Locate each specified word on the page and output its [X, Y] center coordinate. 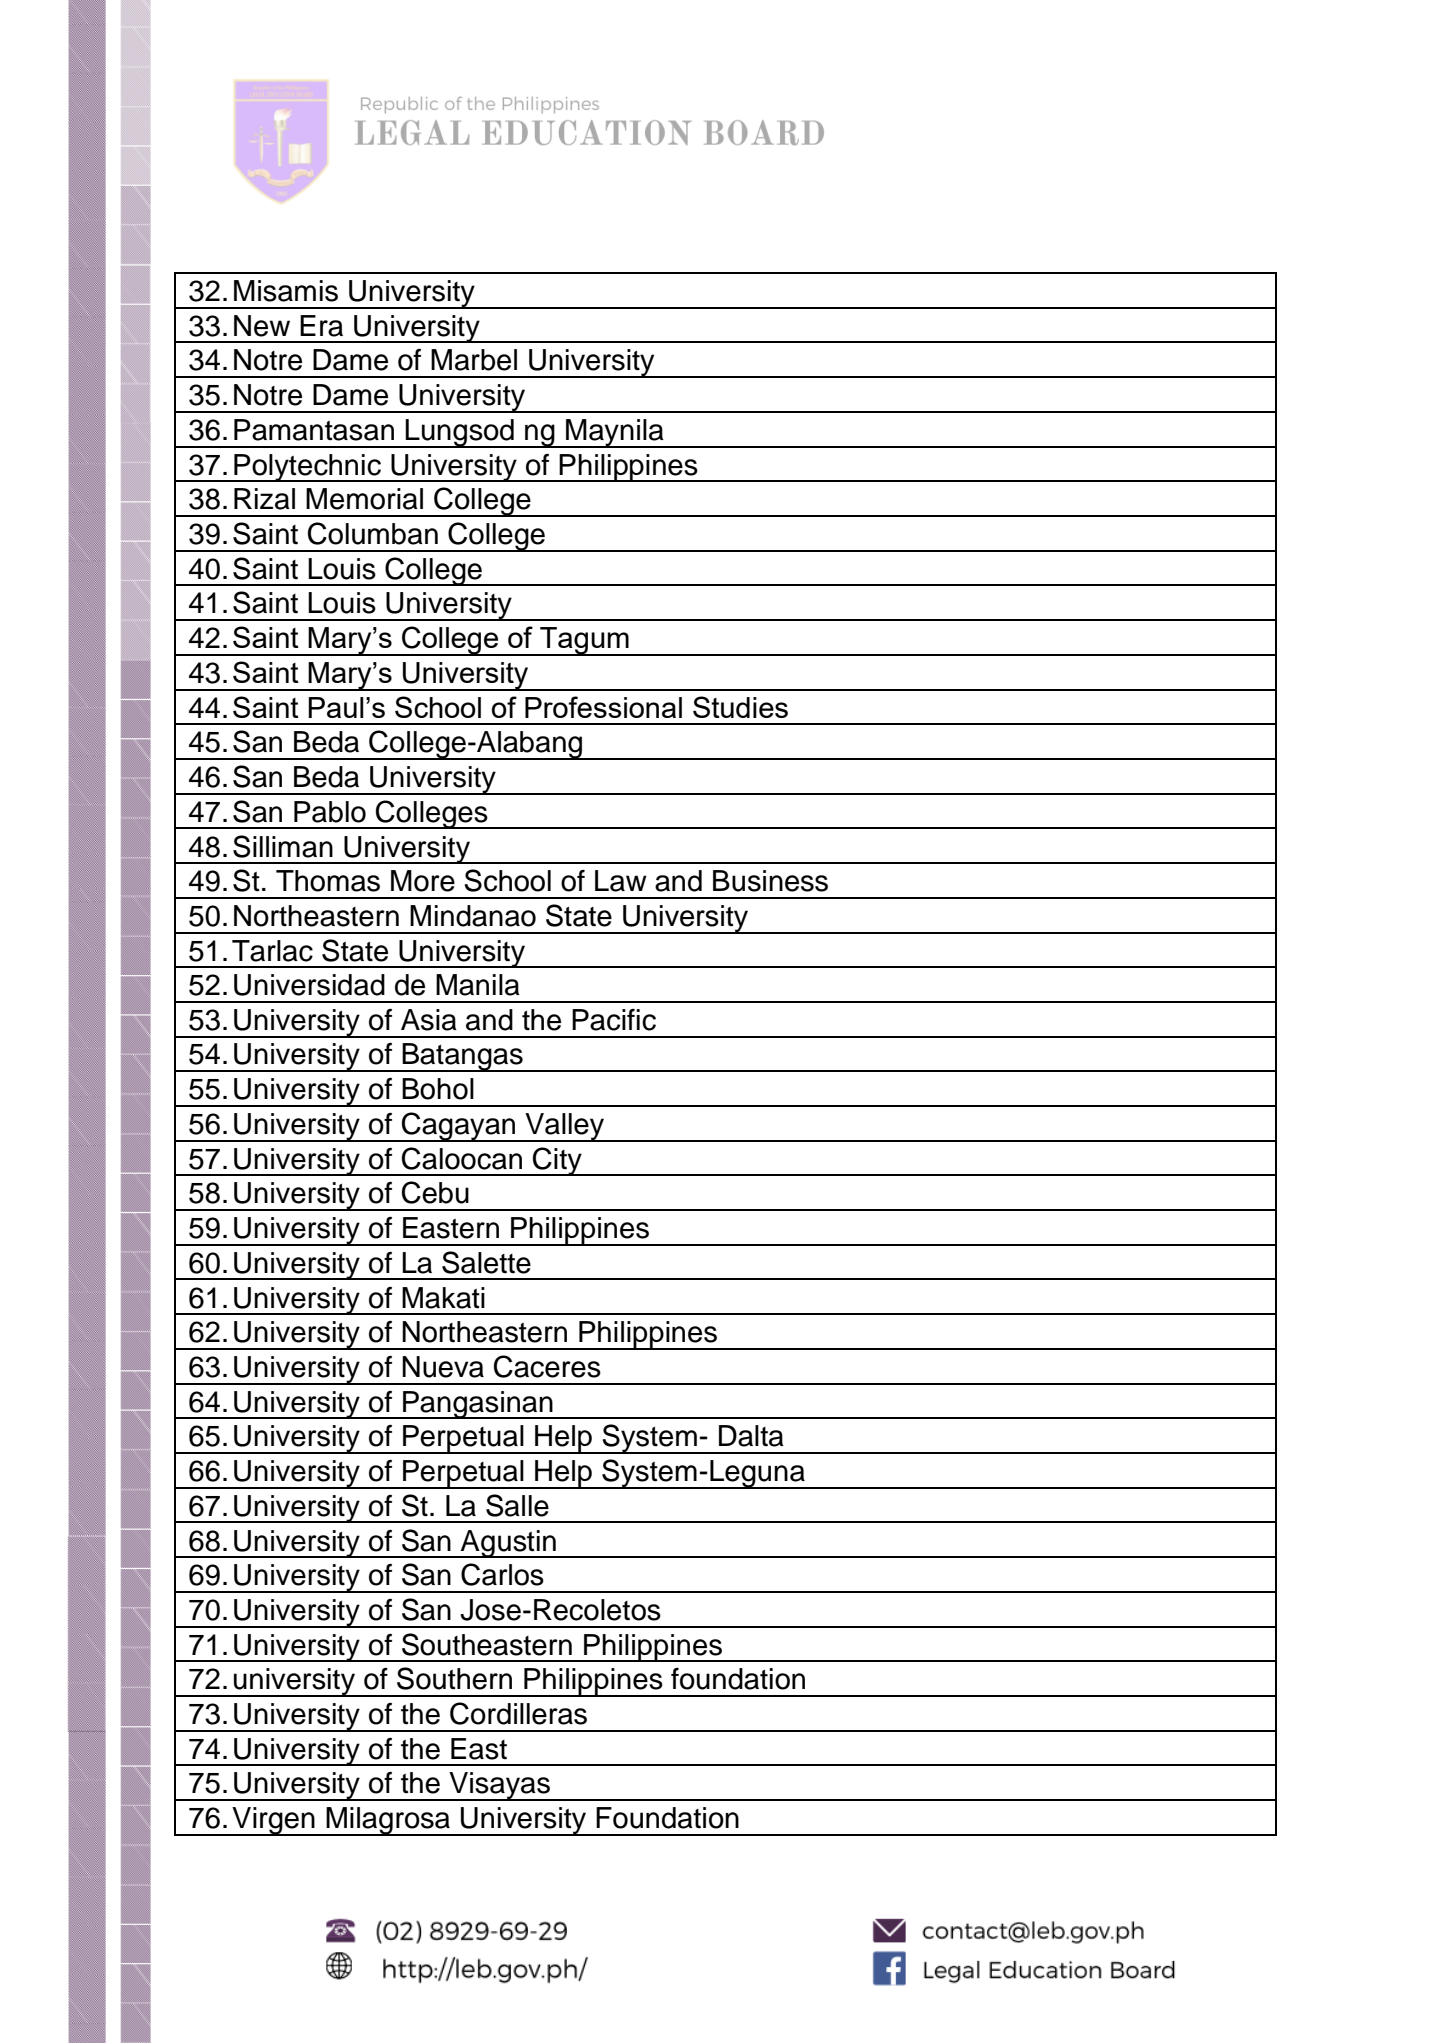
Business [770, 881]
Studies [740, 707]
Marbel [474, 360]
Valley [565, 1127]
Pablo [330, 812]
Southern [454, 1678]
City [557, 1161]
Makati [443, 1298]
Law [621, 881]
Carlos [502, 1574]
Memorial [364, 499]
